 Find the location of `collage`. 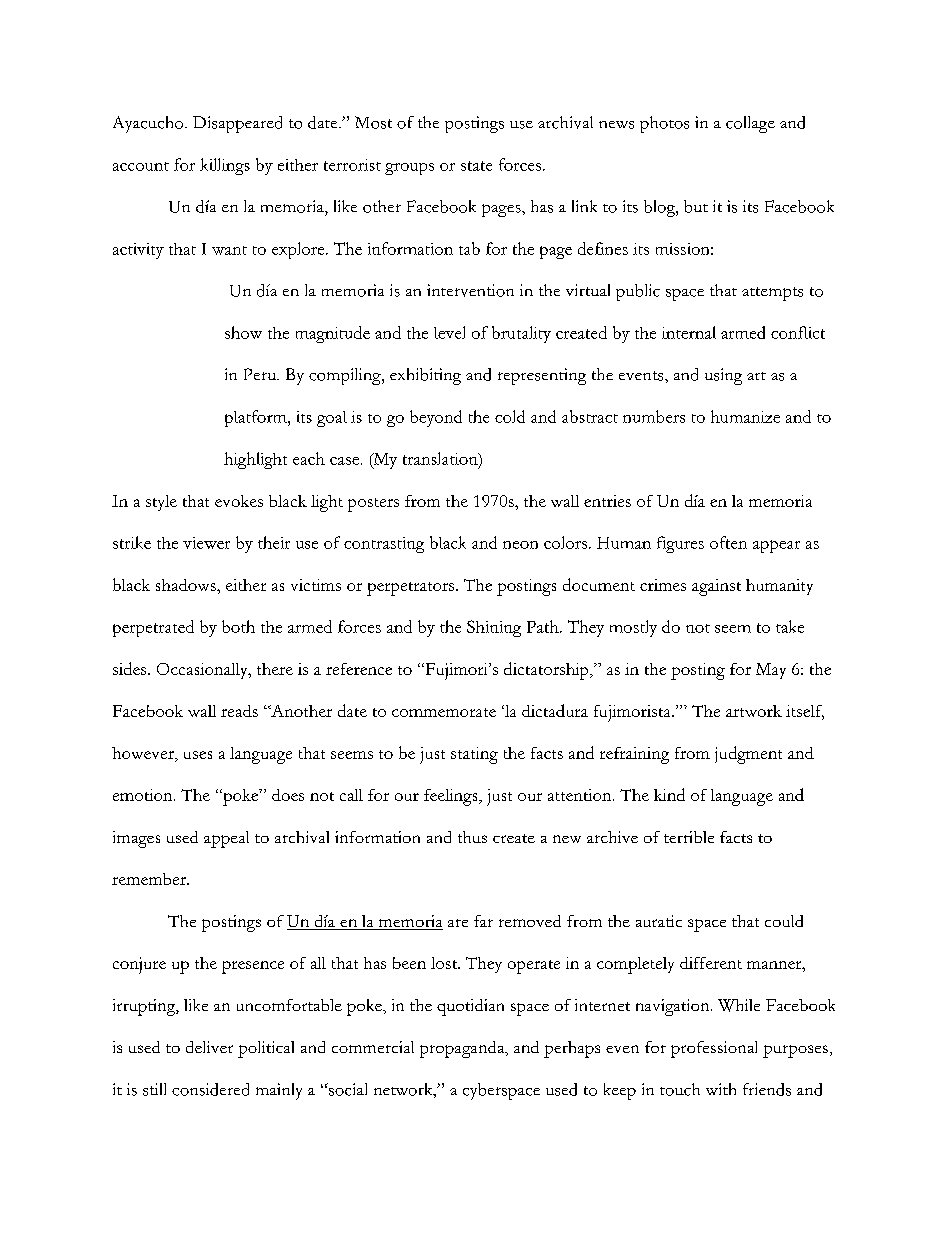

collage is located at coordinates (750, 124).
